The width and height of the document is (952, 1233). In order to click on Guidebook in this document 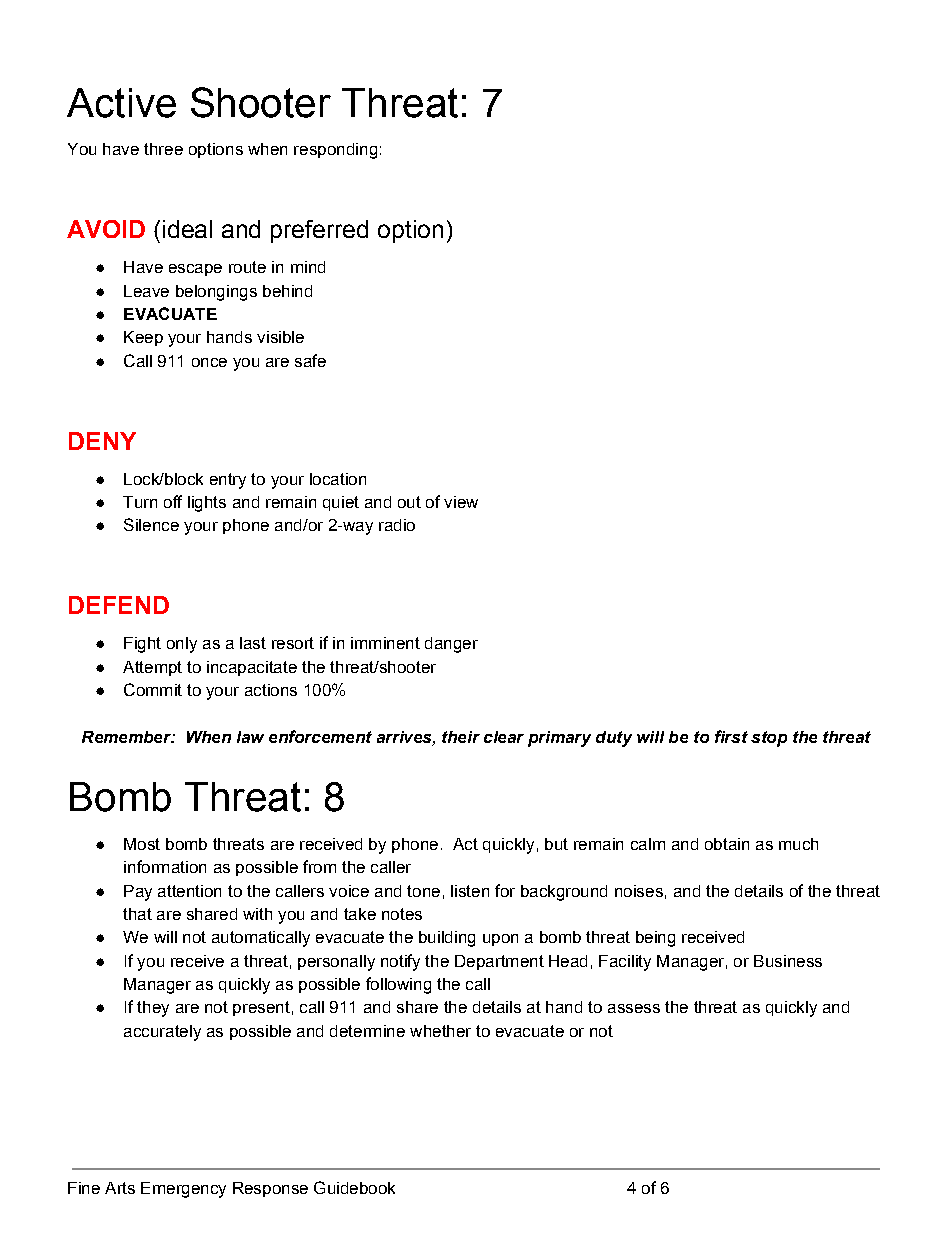, I will do `click(354, 1187)`.
